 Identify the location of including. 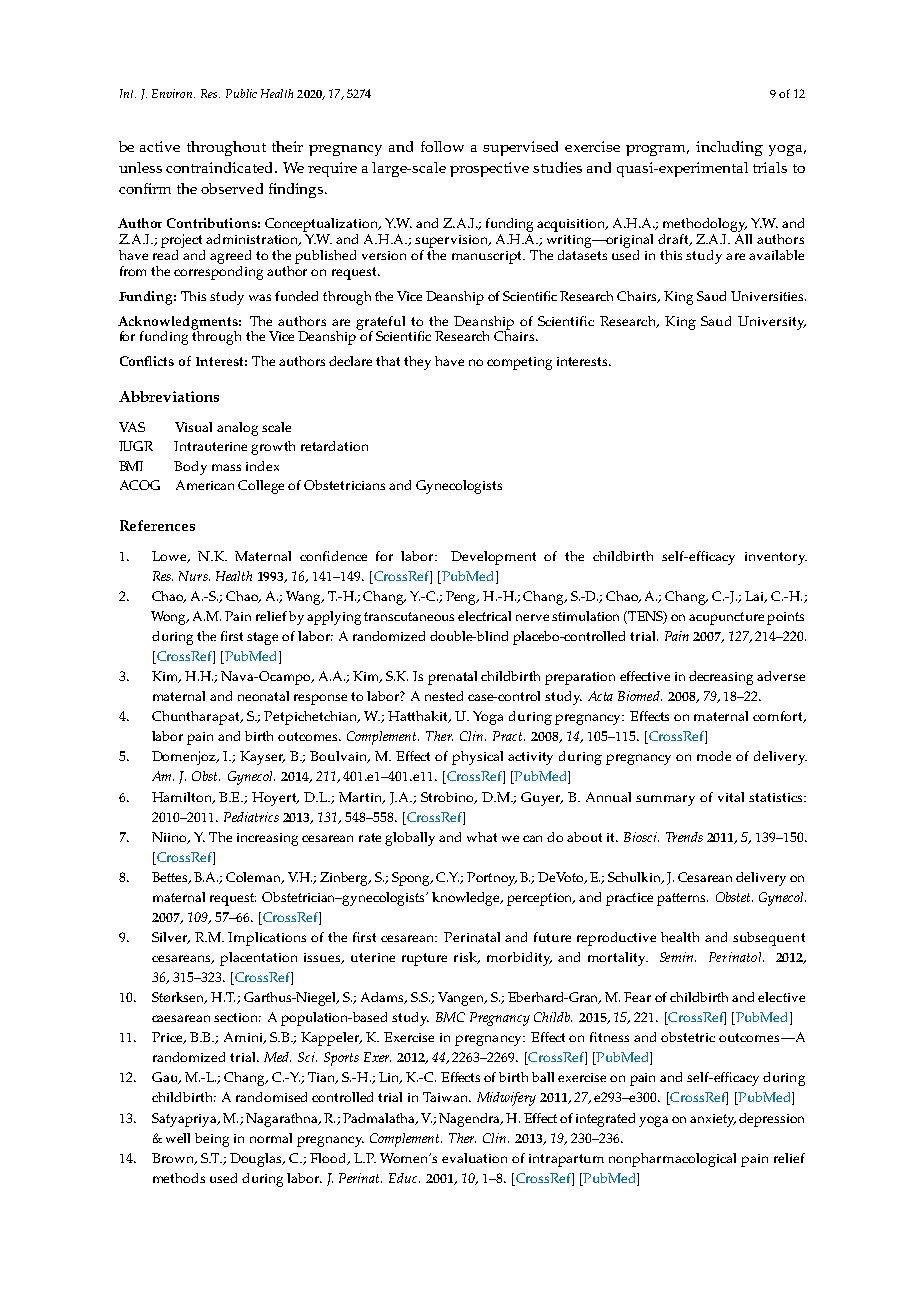
(729, 148).
